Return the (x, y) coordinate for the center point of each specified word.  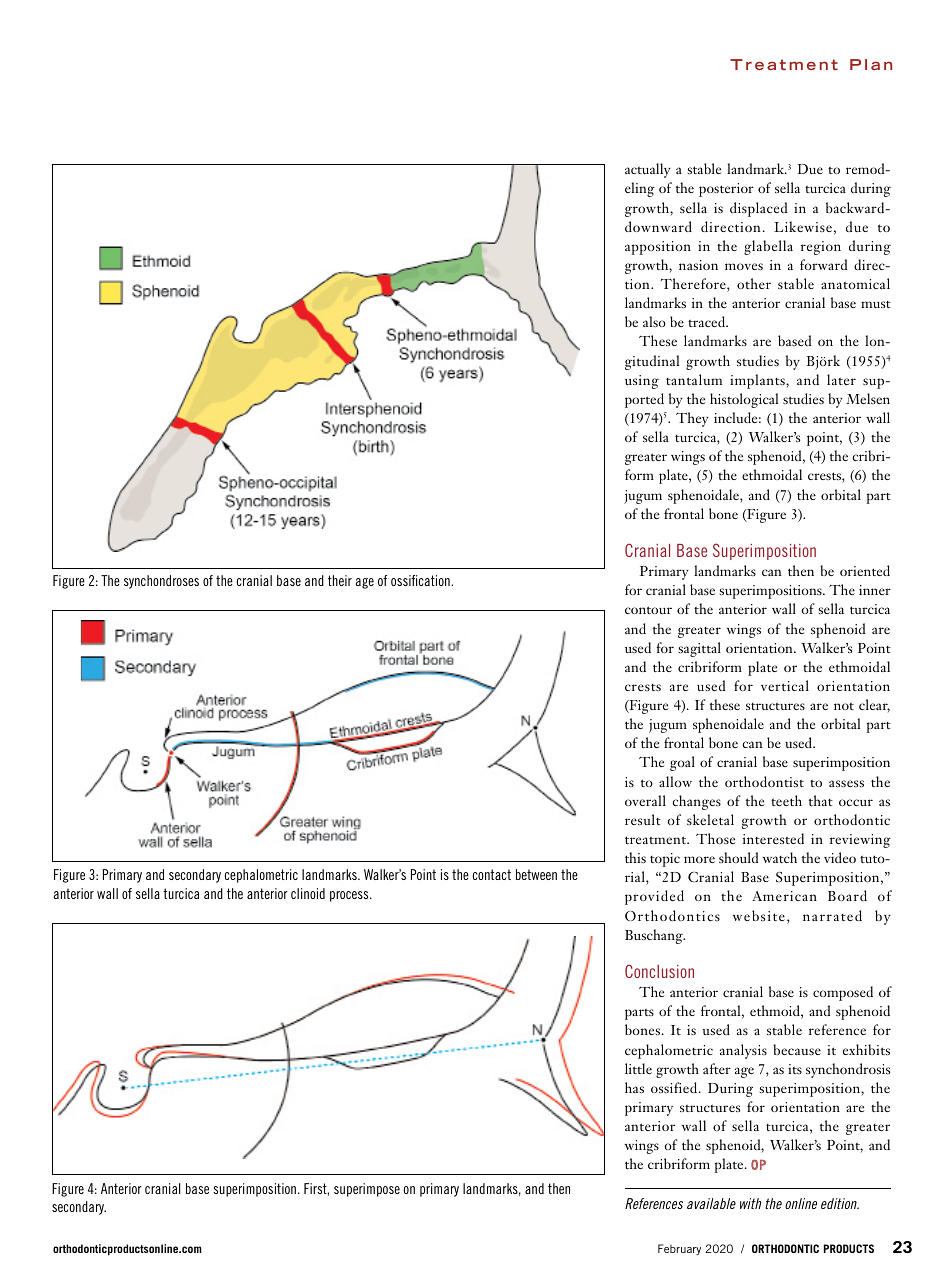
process (350, 896)
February (679, 1249)
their (340, 580)
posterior (726, 190)
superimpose (367, 1190)
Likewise (803, 226)
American (784, 896)
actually (648, 170)
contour (648, 610)
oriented (865, 570)
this (635, 857)
